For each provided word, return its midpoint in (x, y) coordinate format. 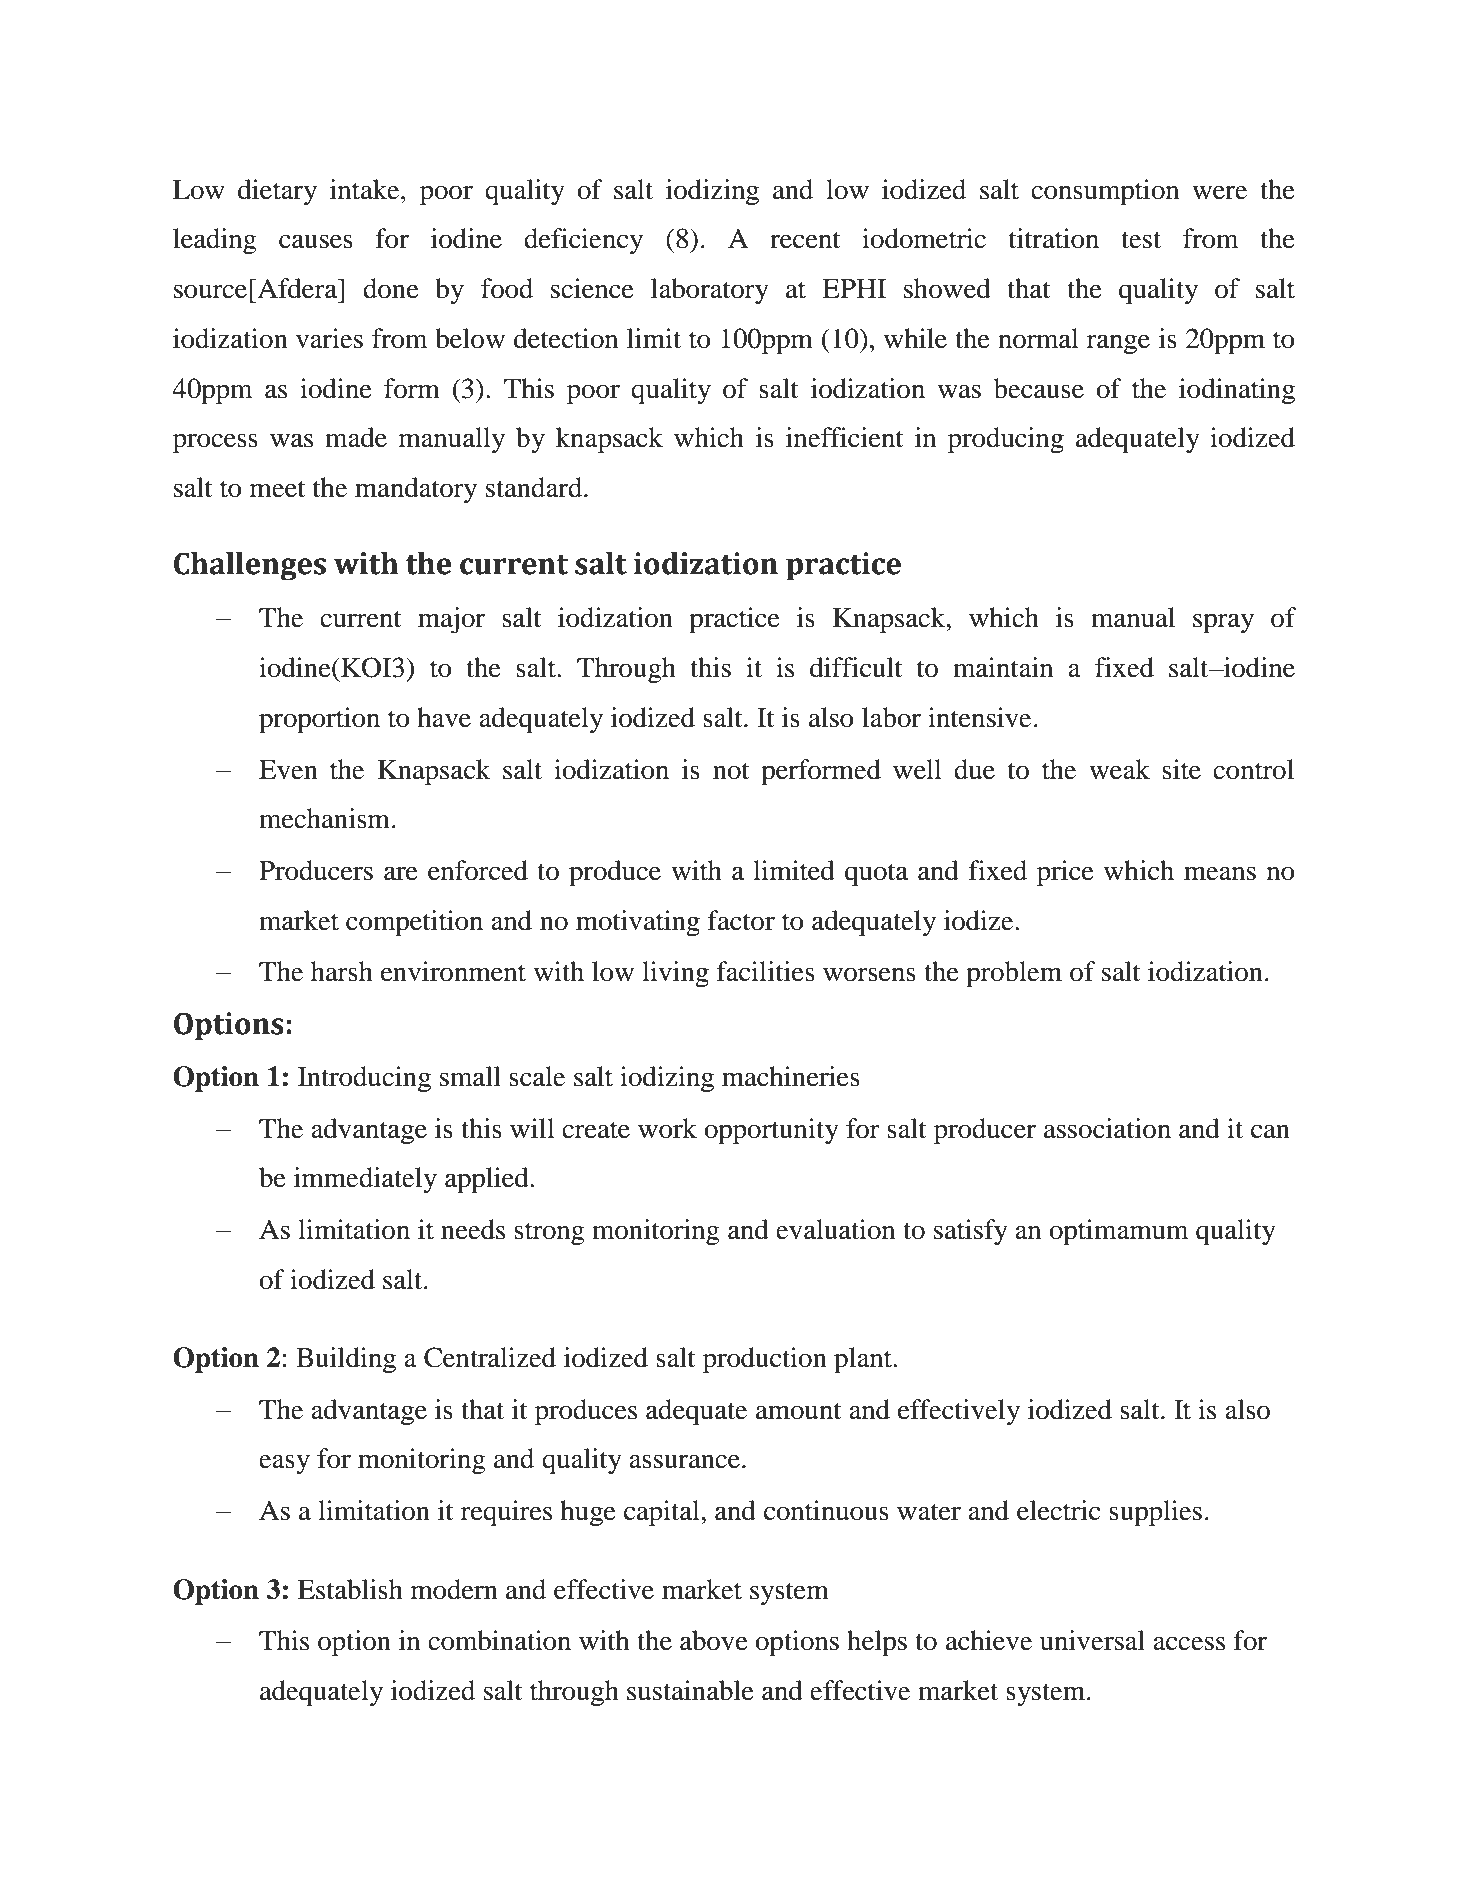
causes (316, 241)
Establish (350, 1589)
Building (346, 1360)
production (765, 1360)
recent (805, 240)
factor (741, 920)
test (1141, 240)
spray (1223, 623)
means (1220, 873)
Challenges (250, 566)
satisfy (971, 1232)
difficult (856, 667)
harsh (342, 971)
